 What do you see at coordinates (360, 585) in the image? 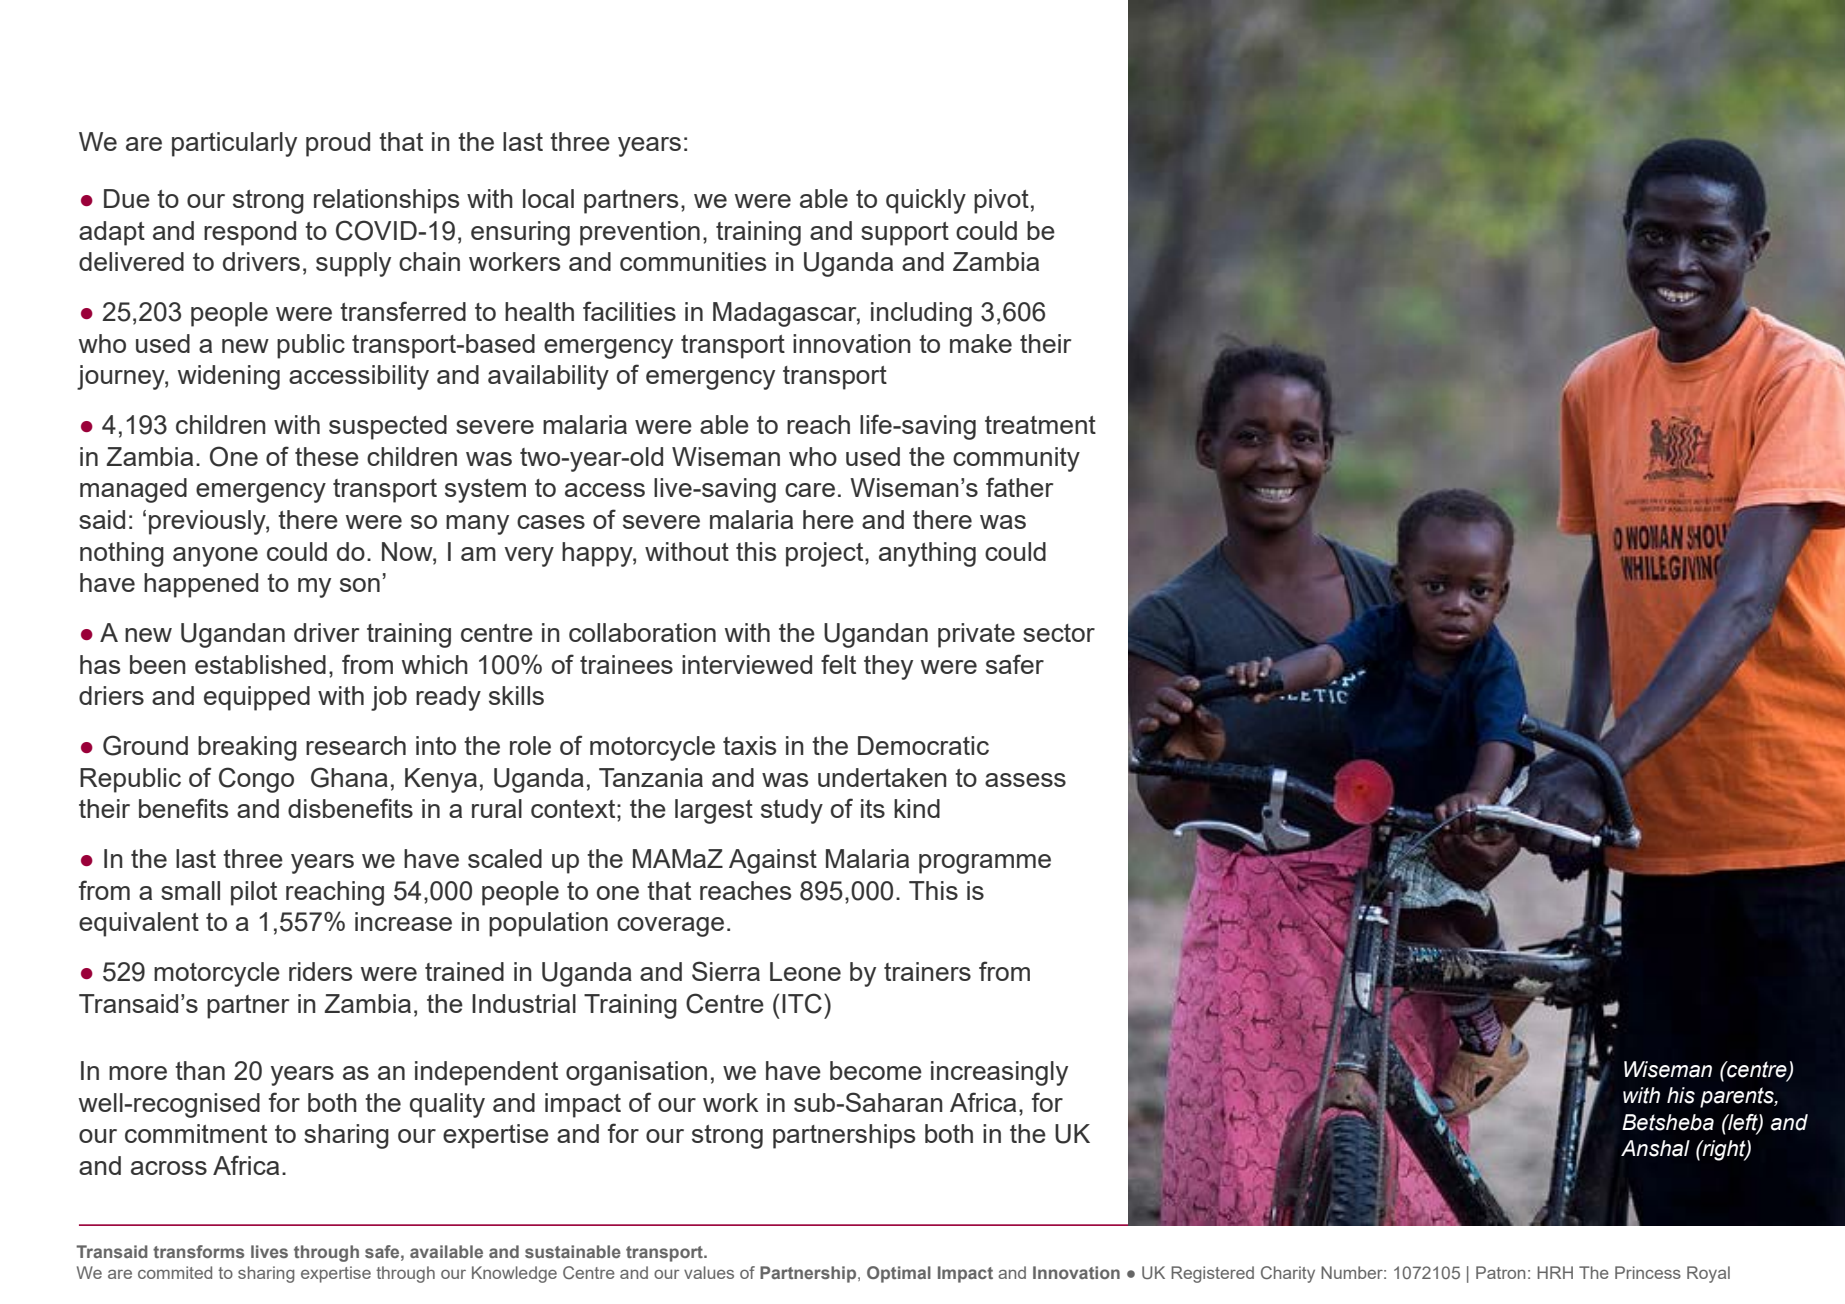
I see `son` at bounding box center [360, 585].
